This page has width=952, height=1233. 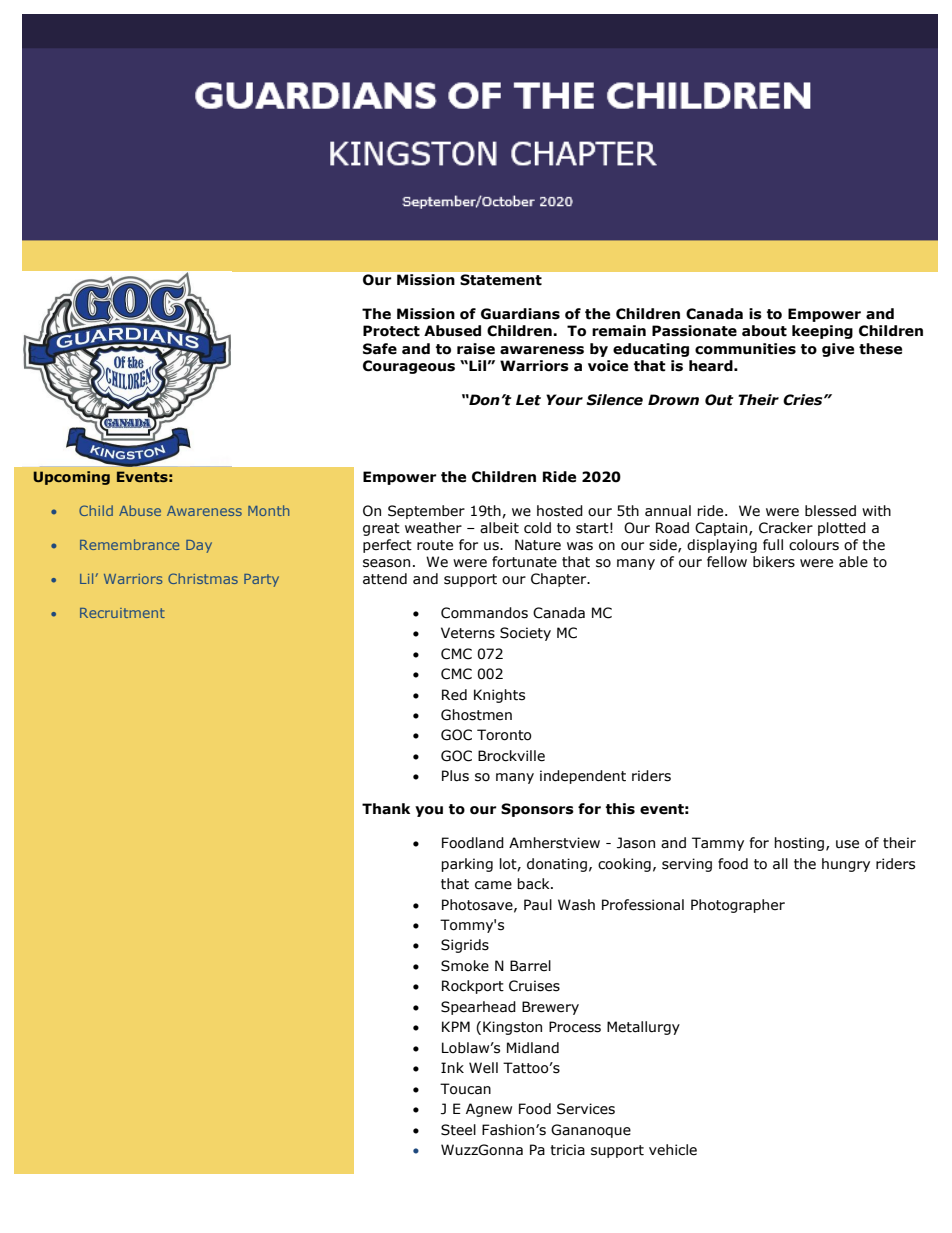 I want to click on about, so click(x=764, y=331).
